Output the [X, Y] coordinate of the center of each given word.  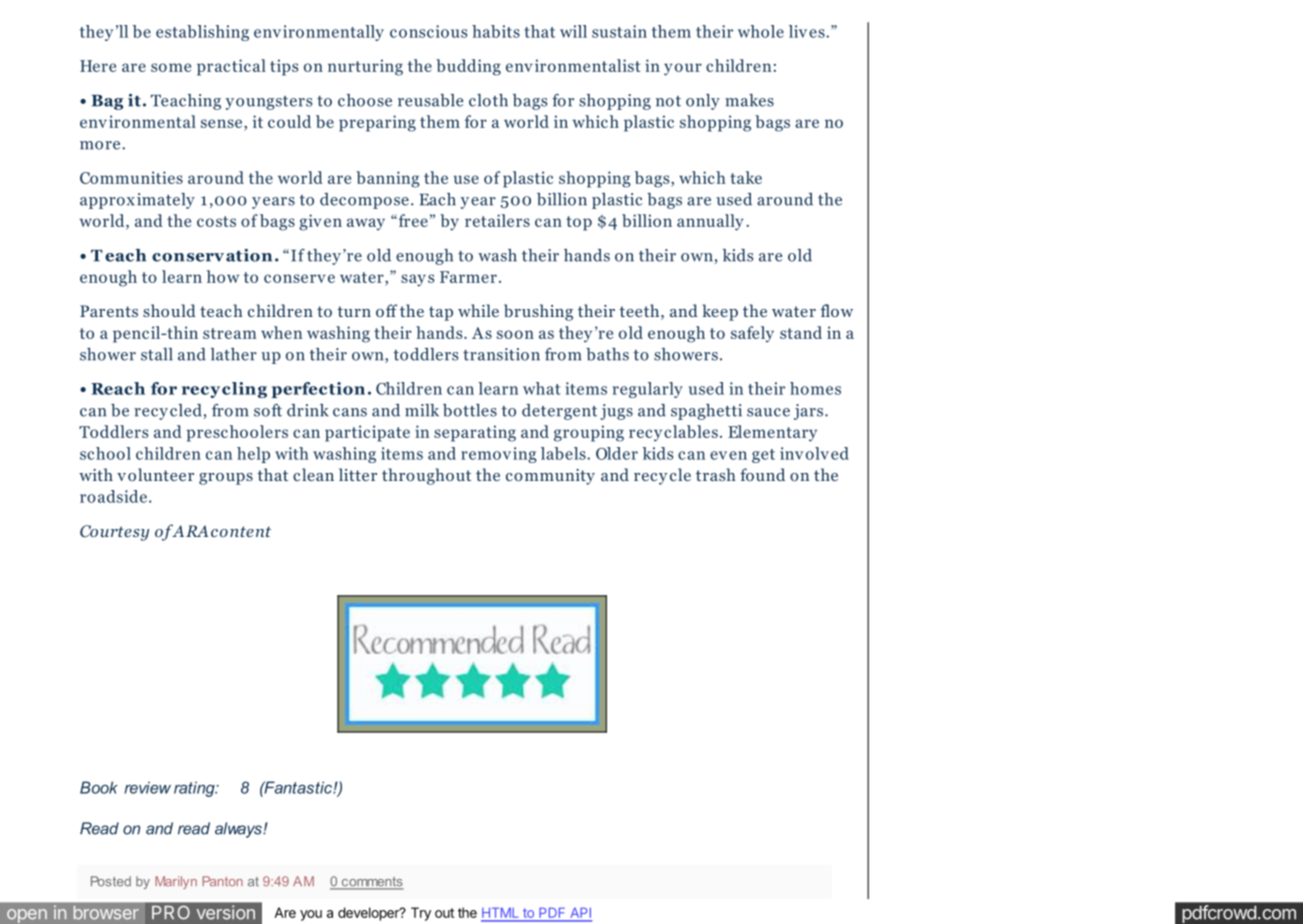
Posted [111, 881]
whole [761, 31]
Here [98, 66]
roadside [113, 496]
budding [468, 67]
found [762, 474]
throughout [426, 476]
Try [421, 914]
